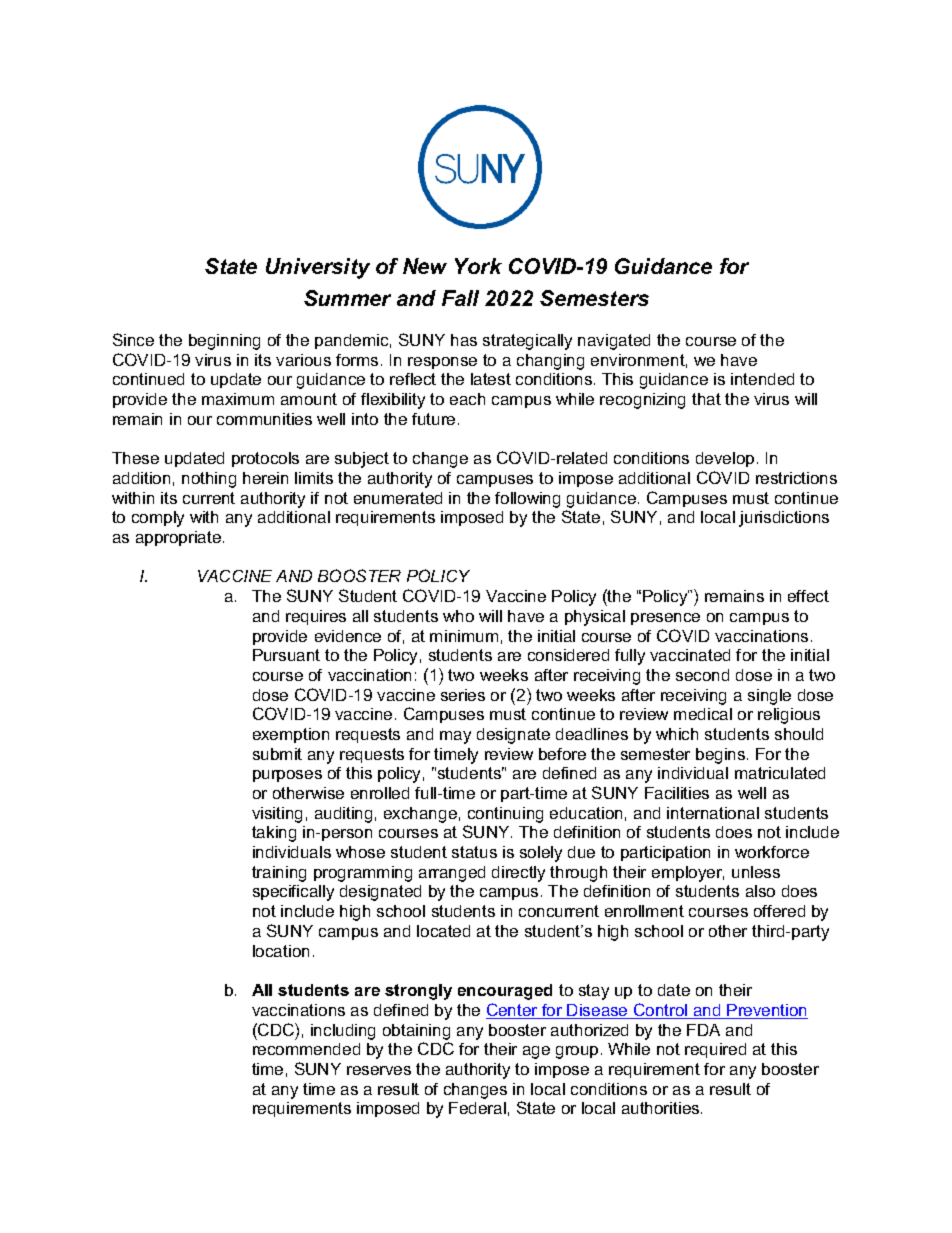 This screenshot has height=1233, width=952. Describe the element at coordinates (713, 813) in the screenshot. I see `international` at that location.
